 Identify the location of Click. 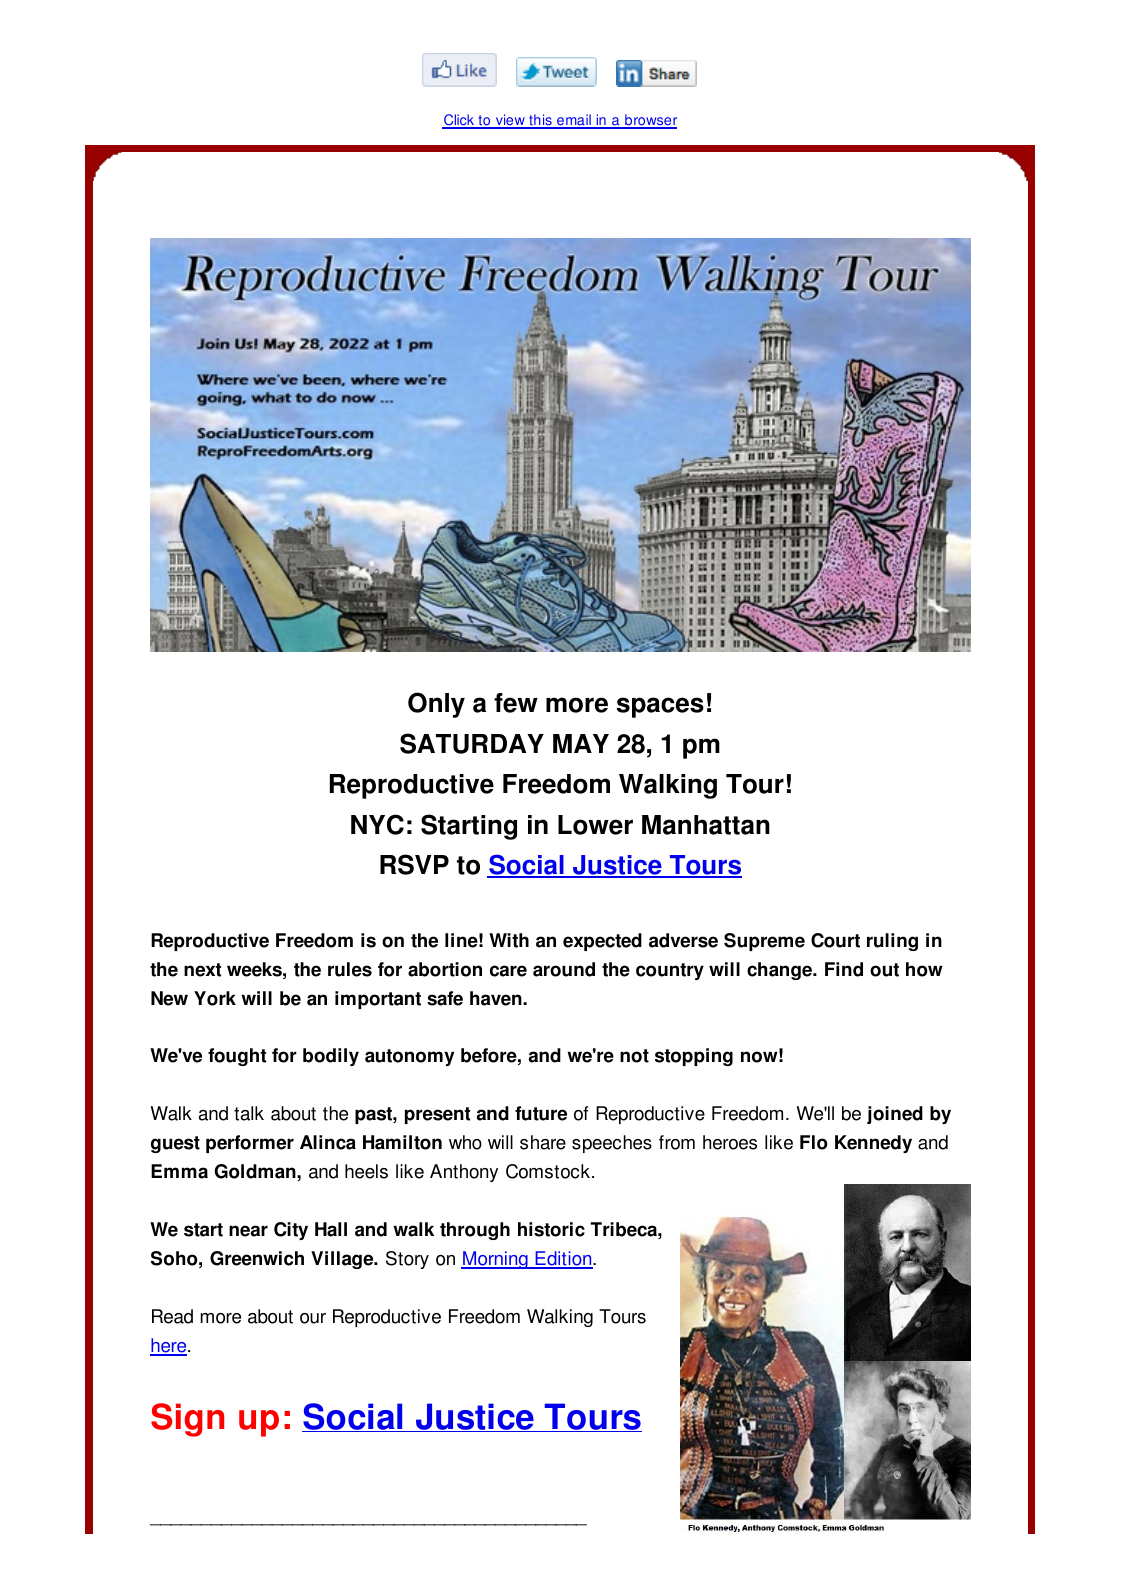
(459, 121).
